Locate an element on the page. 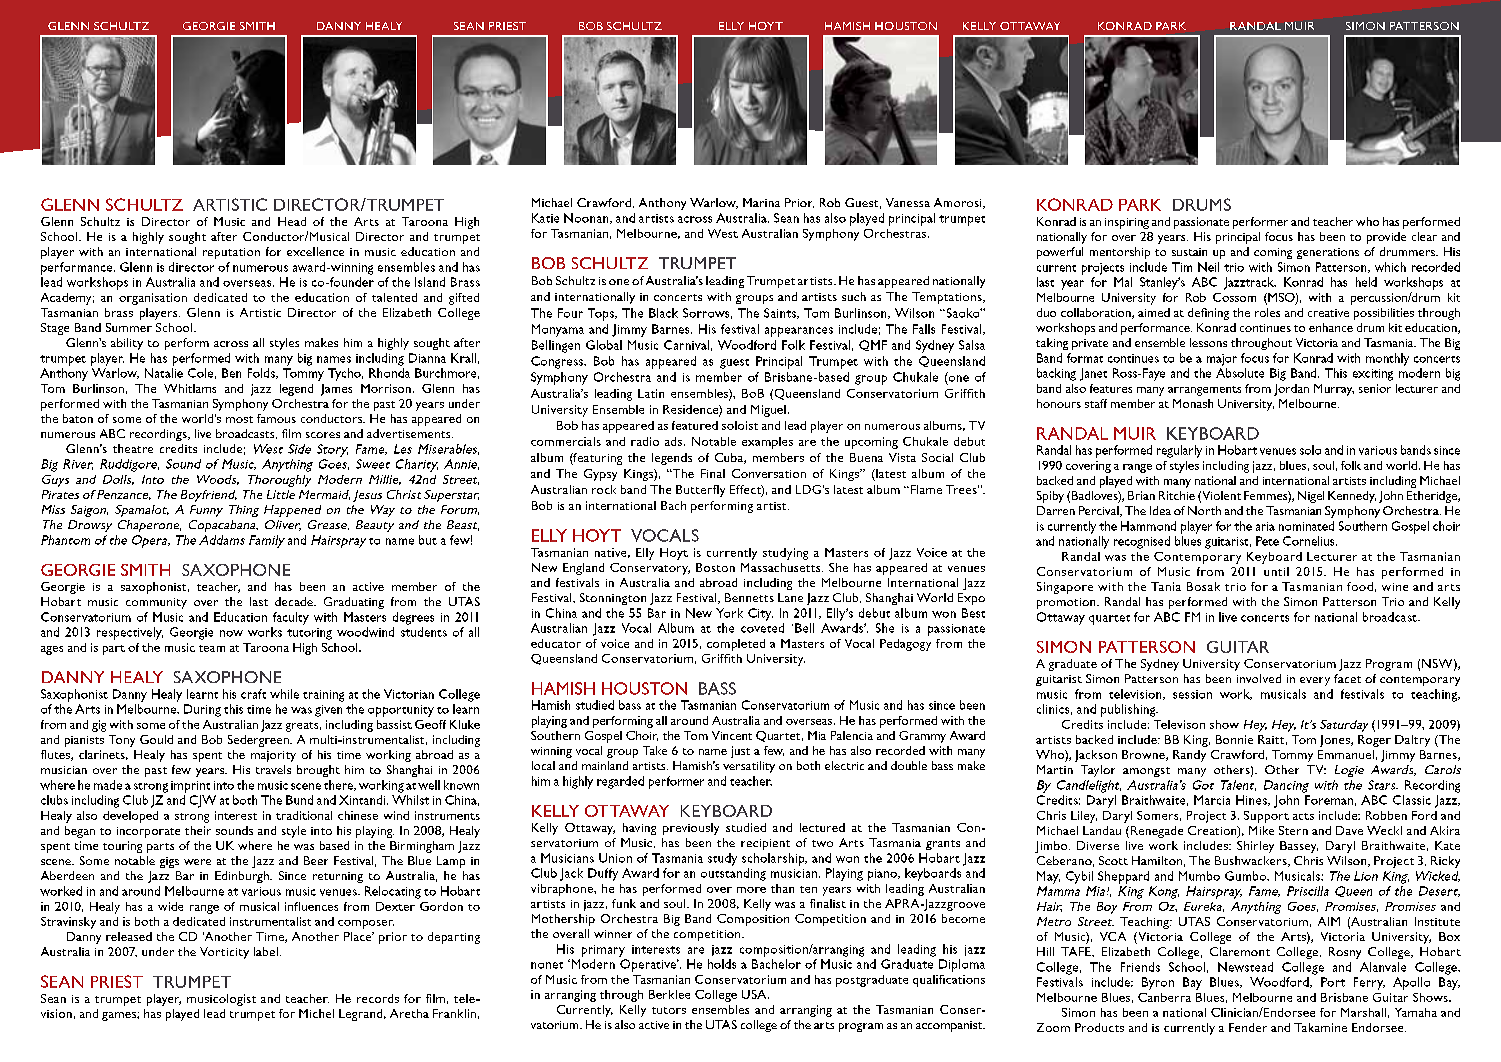 The height and width of the page is (1062, 1501). generations is located at coordinates (1328, 253).
